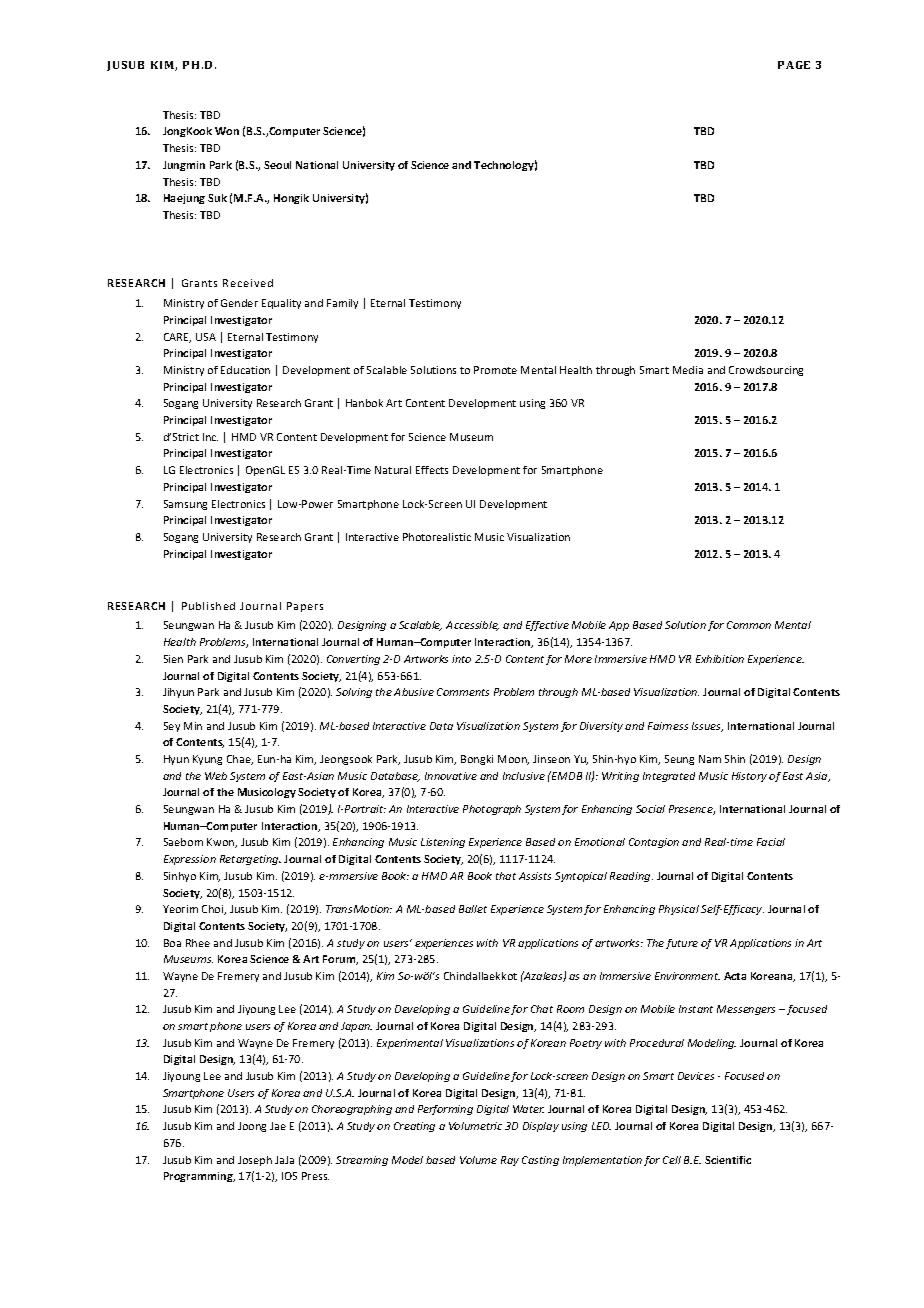 The width and height of the image is (924, 1308). What do you see at coordinates (342, 304) in the image?
I see `Family` at bounding box center [342, 304].
